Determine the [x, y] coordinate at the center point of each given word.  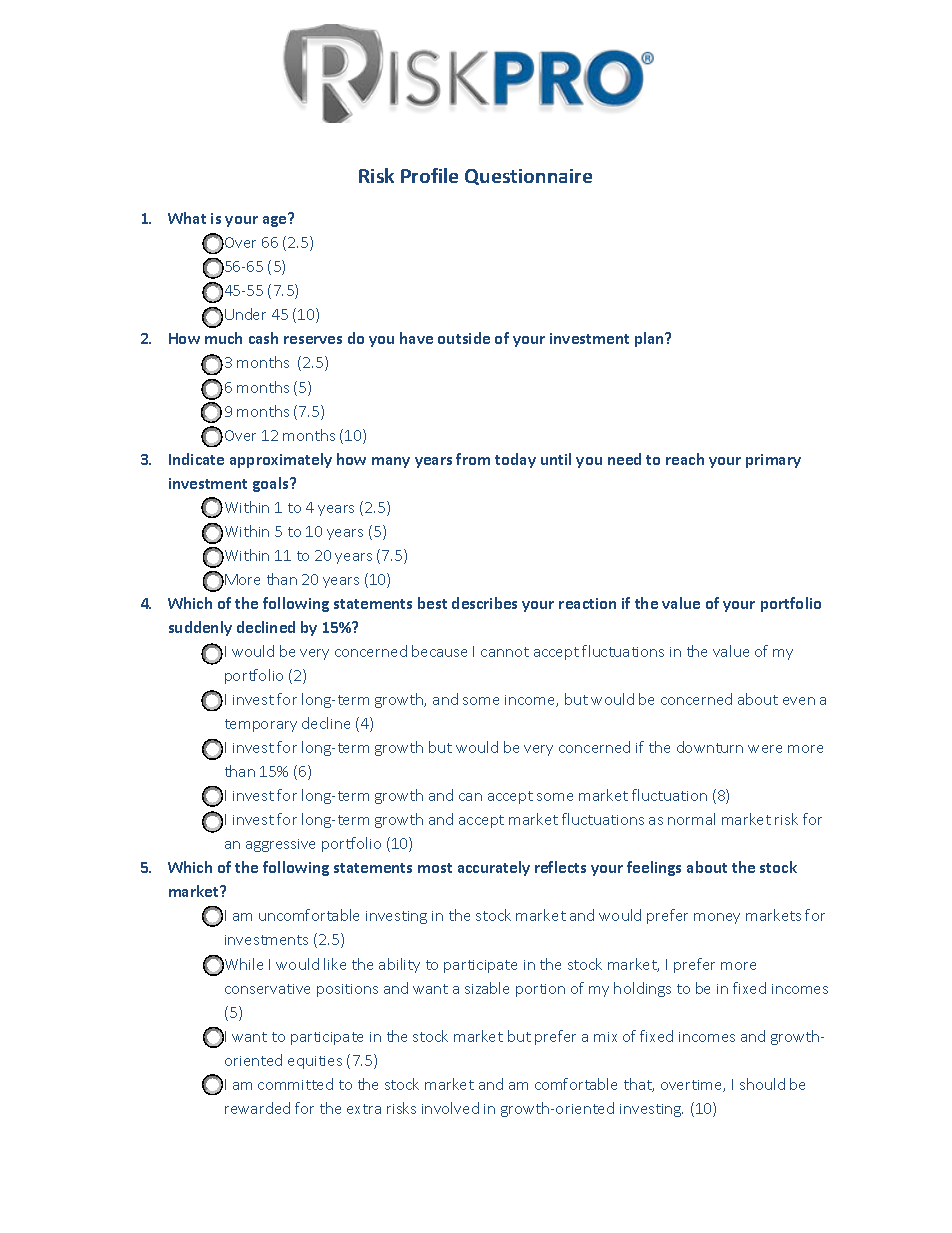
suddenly [200, 628]
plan [650, 339]
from [473, 459]
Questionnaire [528, 177]
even [799, 701]
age [276, 220]
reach [685, 459]
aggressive [280, 845]
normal [691, 819]
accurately [494, 868]
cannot [505, 652]
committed [295, 1084]
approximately [281, 460]
